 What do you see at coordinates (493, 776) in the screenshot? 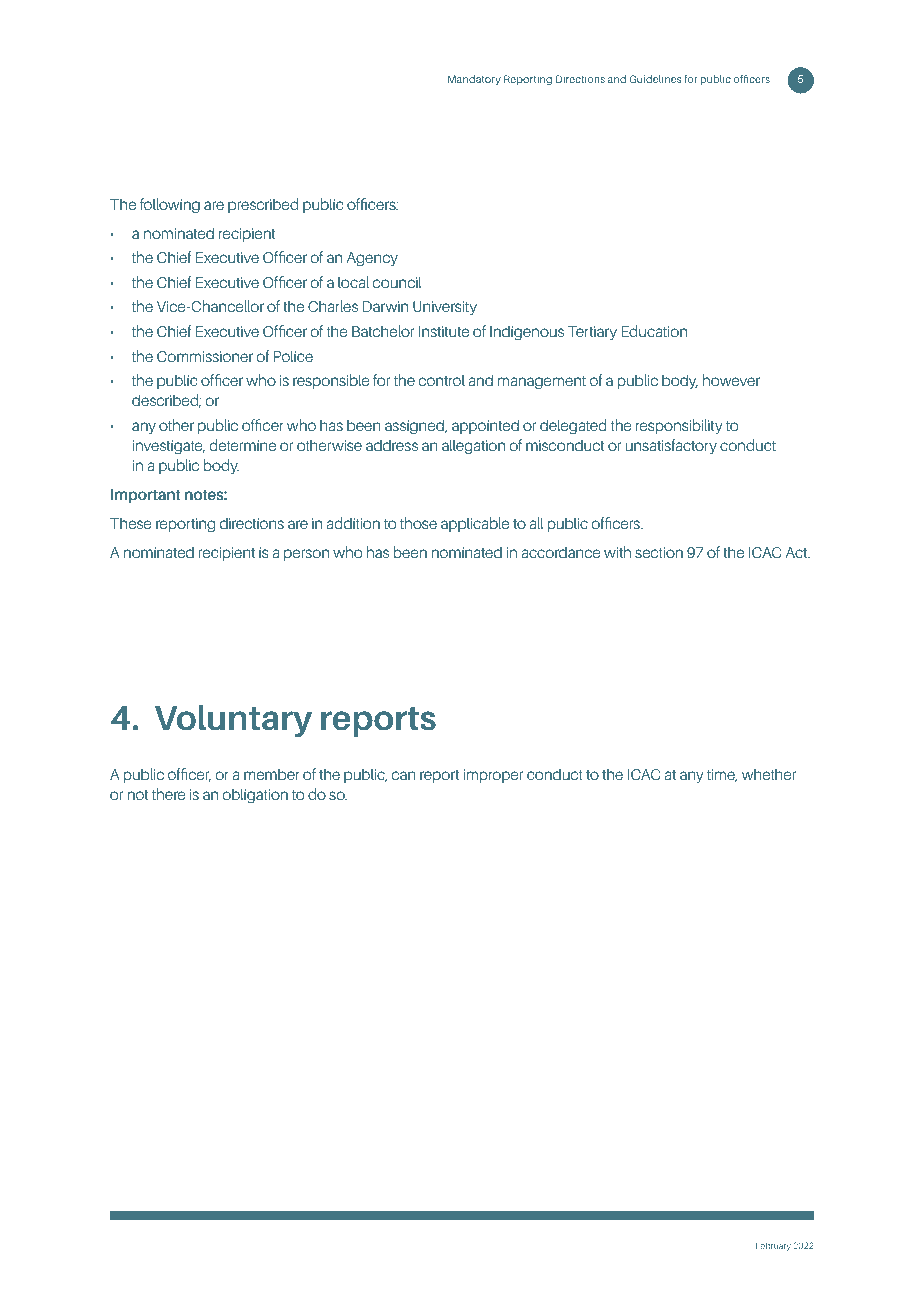
I see `improper` at bounding box center [493, 776].
